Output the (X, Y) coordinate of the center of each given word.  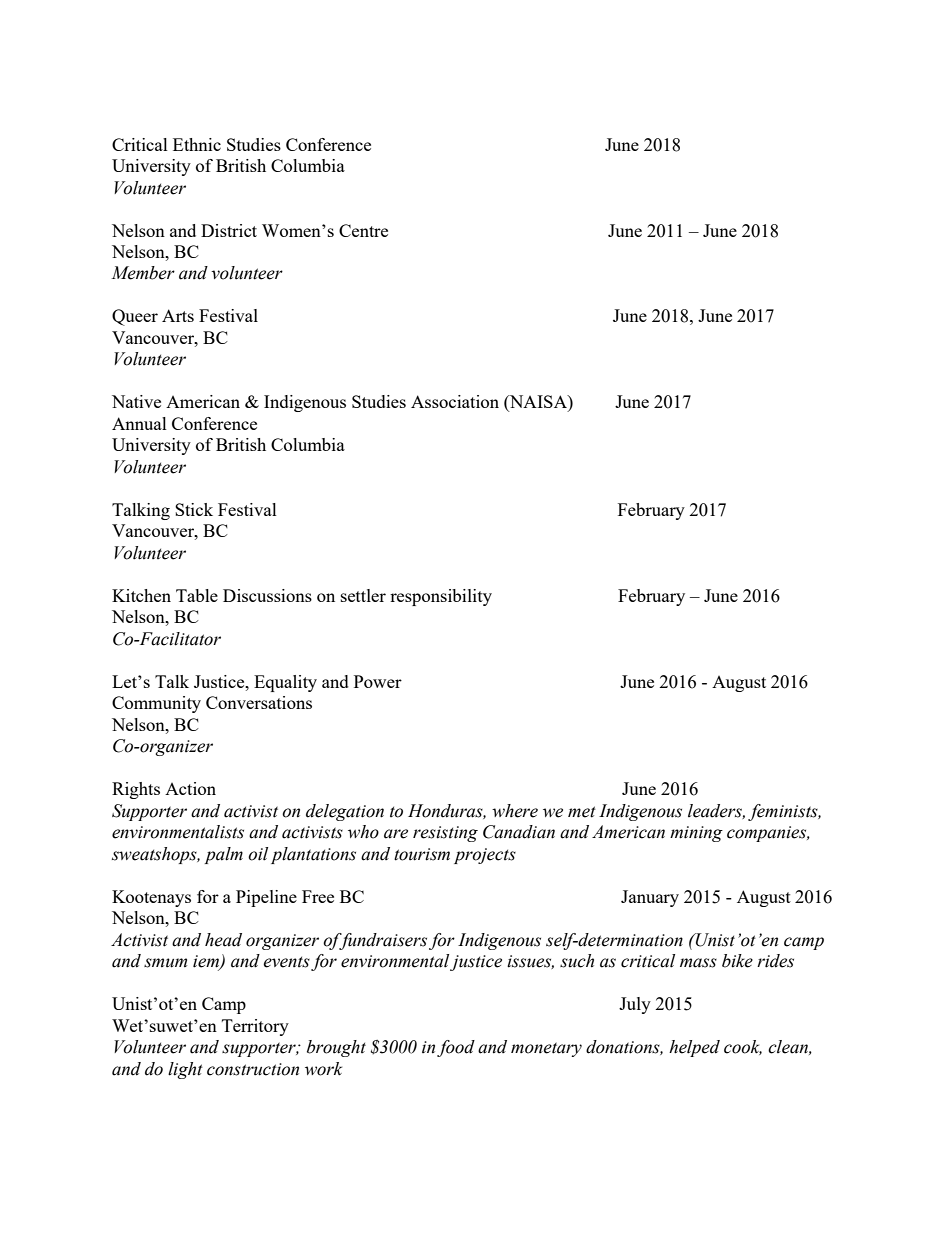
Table (197, 595)
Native (136, 401)
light (185, 1070)
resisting (445, 834)
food (456, 1048)
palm (223, 855)
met (582, 812)
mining (696, 834)
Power (378, 681)
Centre (363, 230)
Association (455, 401)
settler (363, 595)
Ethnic (197, 144)
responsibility (441, 597)
